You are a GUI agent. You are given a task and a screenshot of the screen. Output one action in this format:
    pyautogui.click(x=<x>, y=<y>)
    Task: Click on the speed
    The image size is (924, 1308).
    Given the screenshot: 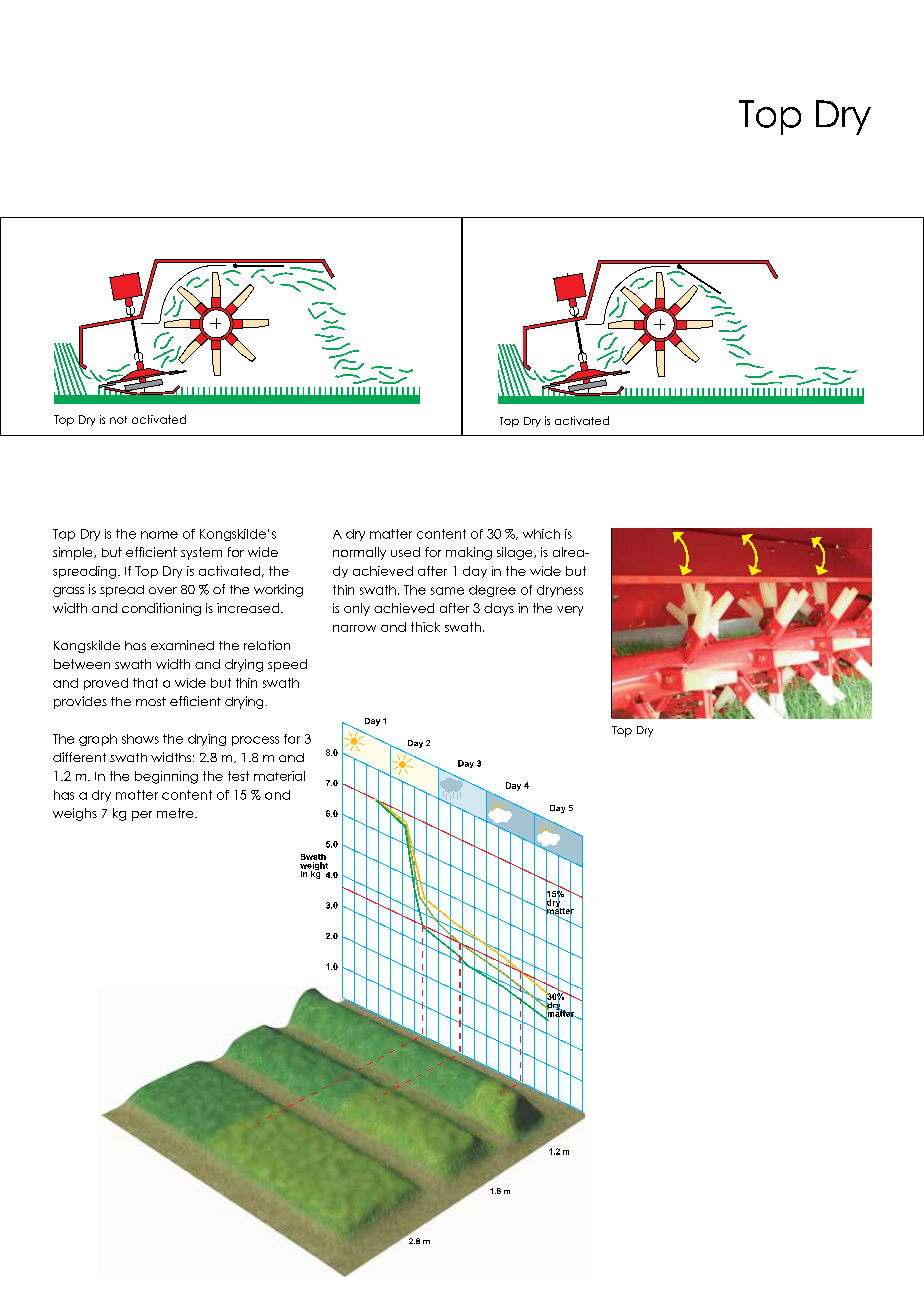 What is the action you would take?
    pyautogui.click(x=287, y=665)
